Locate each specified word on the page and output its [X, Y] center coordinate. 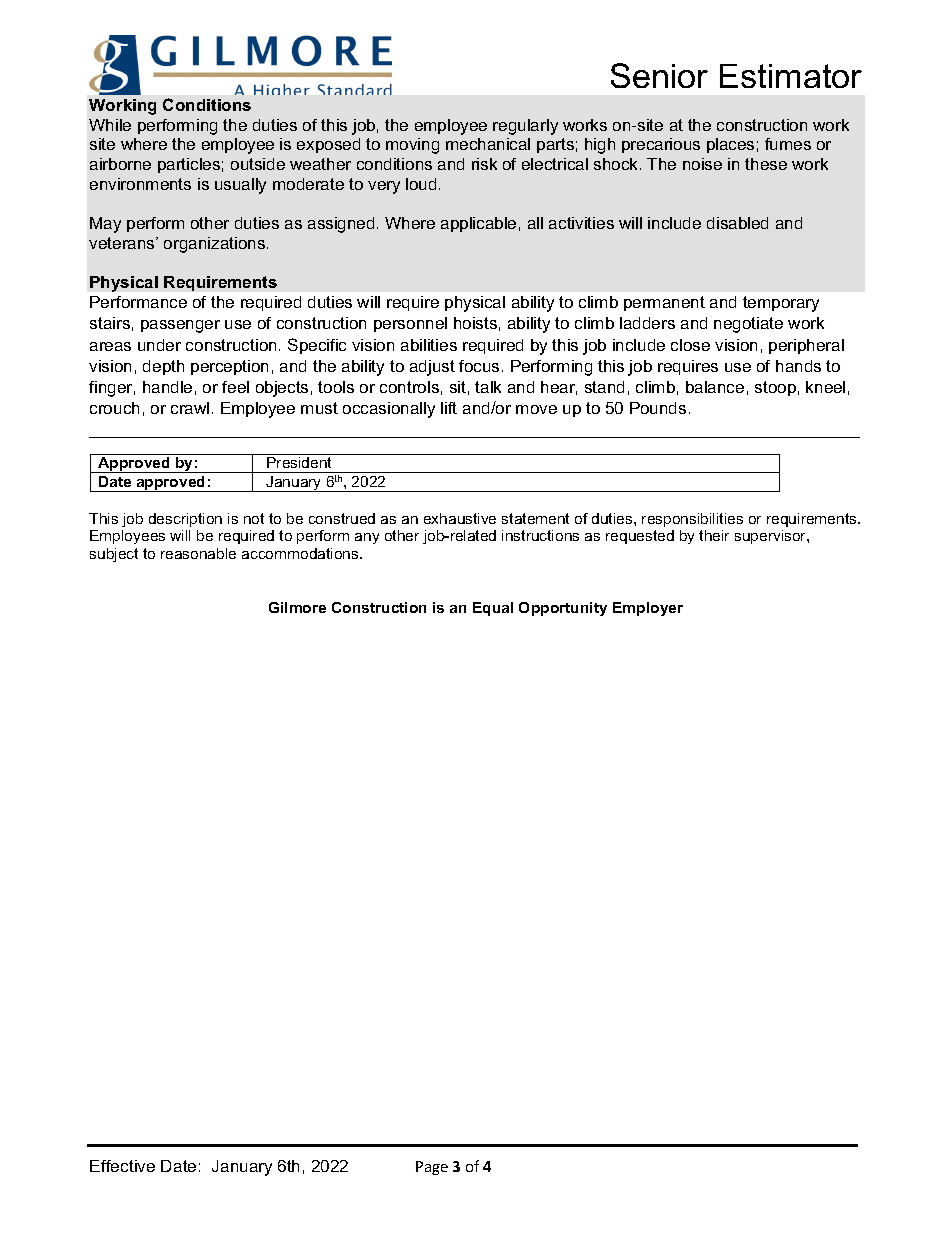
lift [449, 408]
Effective [122, 1166]
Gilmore [297, 607]
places [730, 145]
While [110, 125]
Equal [493, 609]
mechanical [488, 144]
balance [715, 387]
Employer [648, 609]
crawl [190, 408]
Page [432, 1168]
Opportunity [563, 609]
